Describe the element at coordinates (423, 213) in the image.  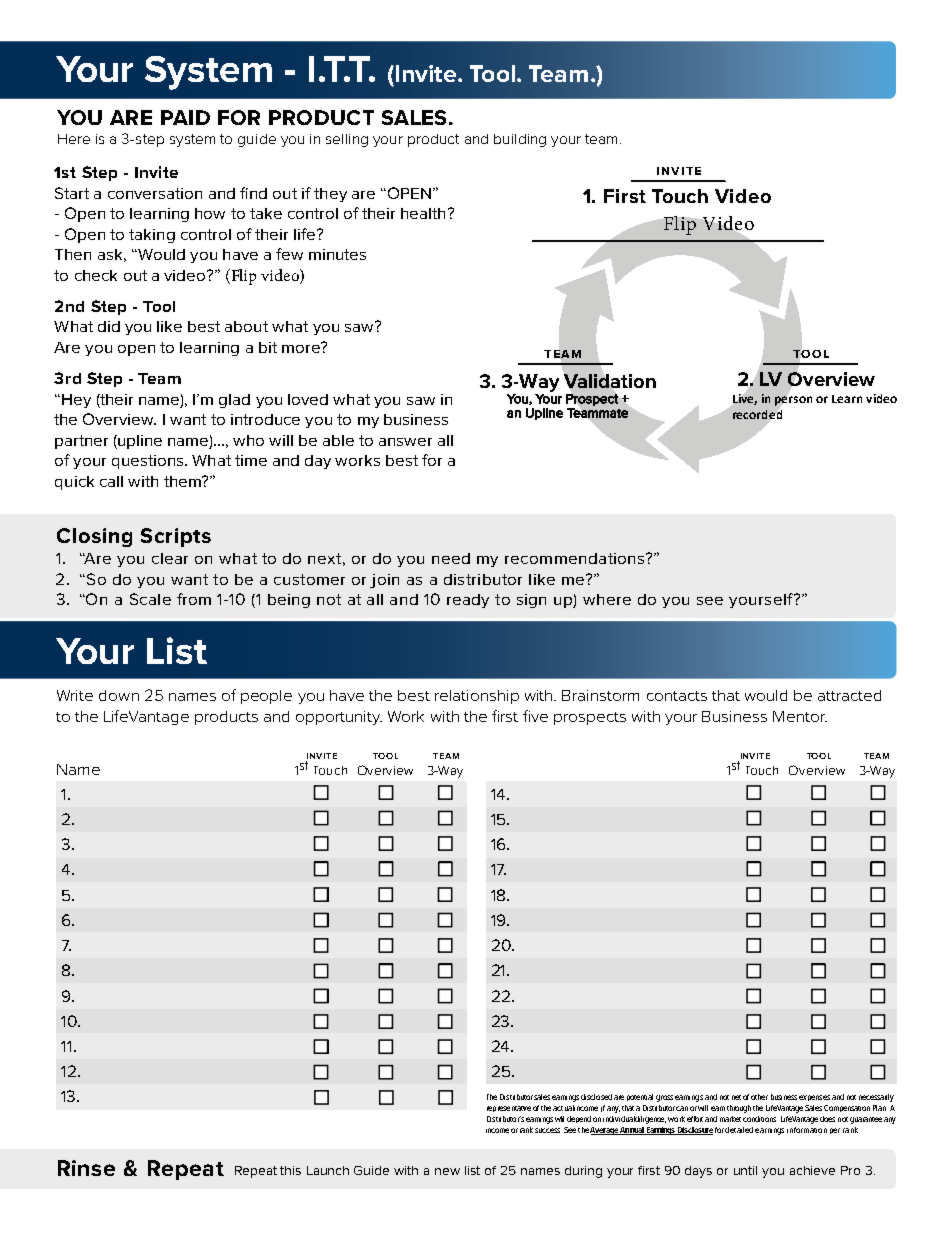
I see `health` at that location.
